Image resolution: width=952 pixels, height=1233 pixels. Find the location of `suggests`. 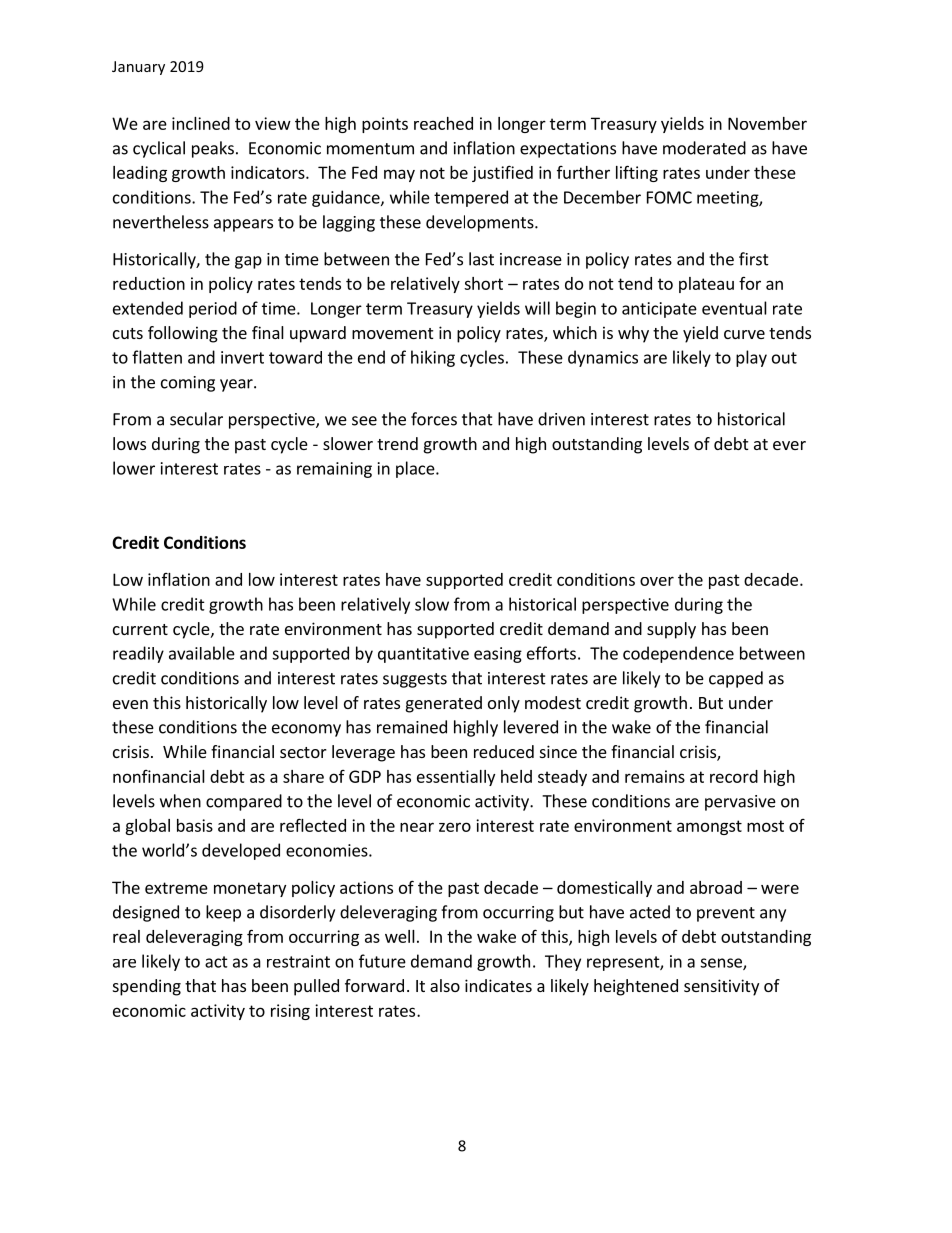

suggests is located at coordinates (415, 680).
